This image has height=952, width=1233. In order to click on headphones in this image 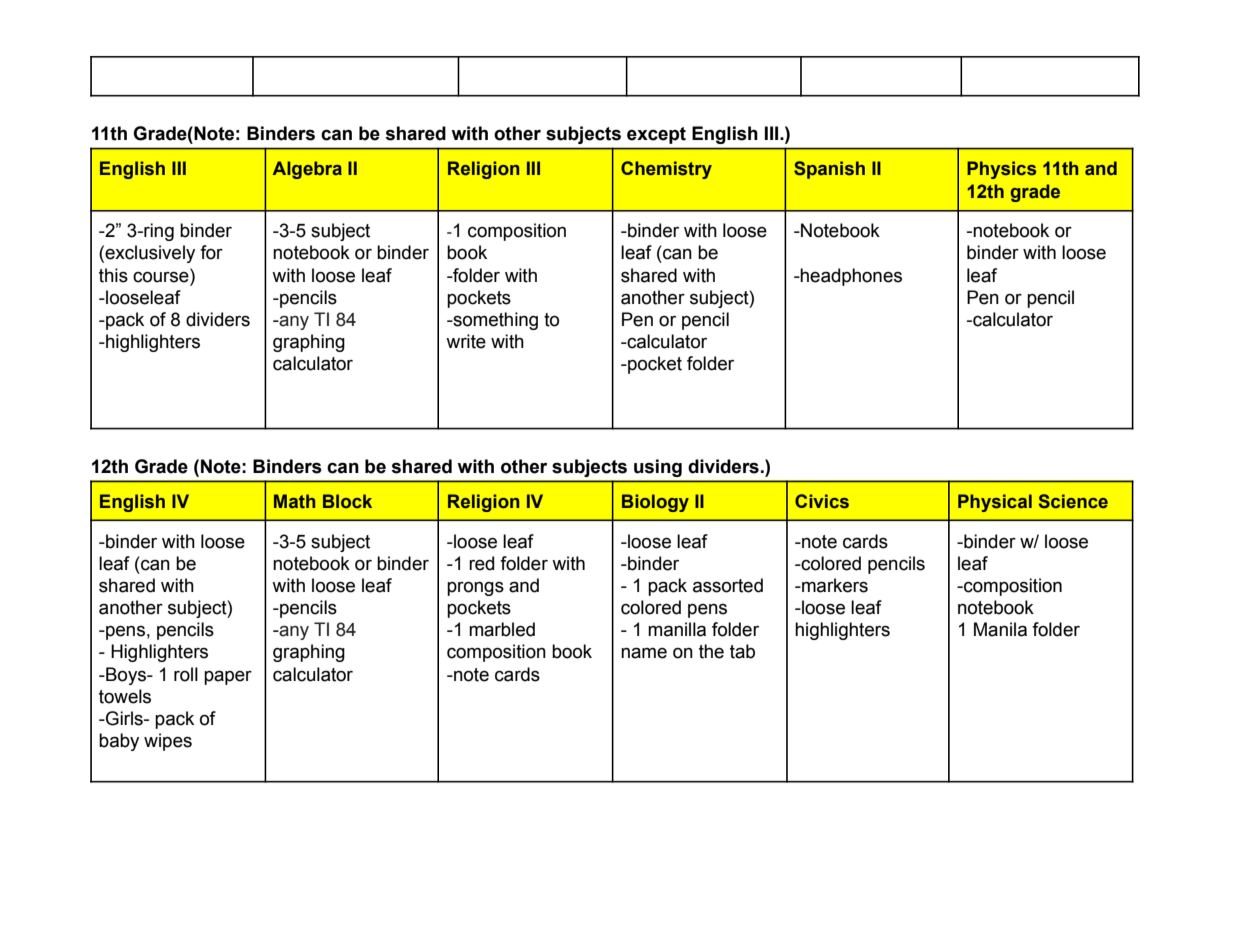, I will do `click(850, 277)`.
